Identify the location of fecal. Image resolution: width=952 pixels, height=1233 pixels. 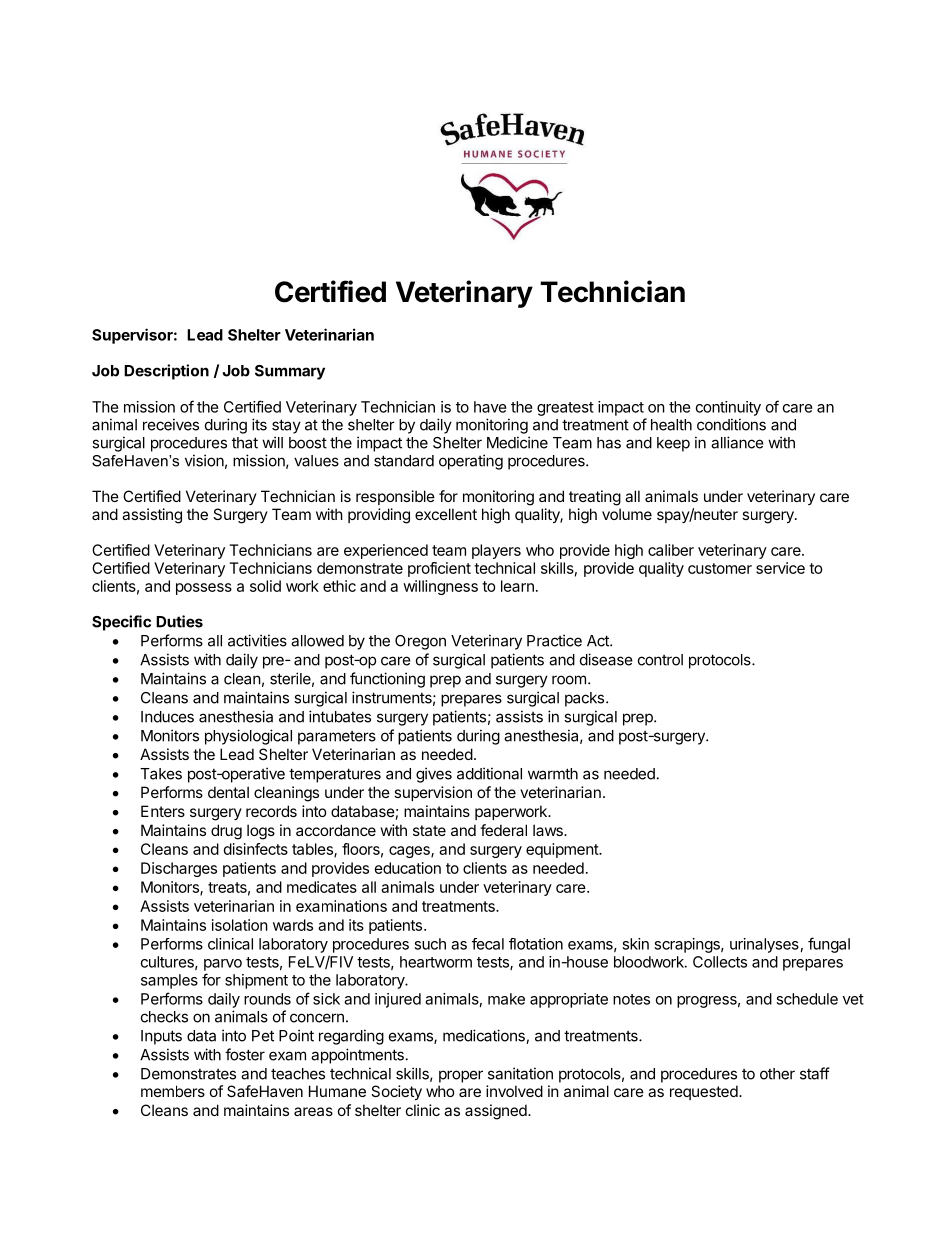
(488, 944).
